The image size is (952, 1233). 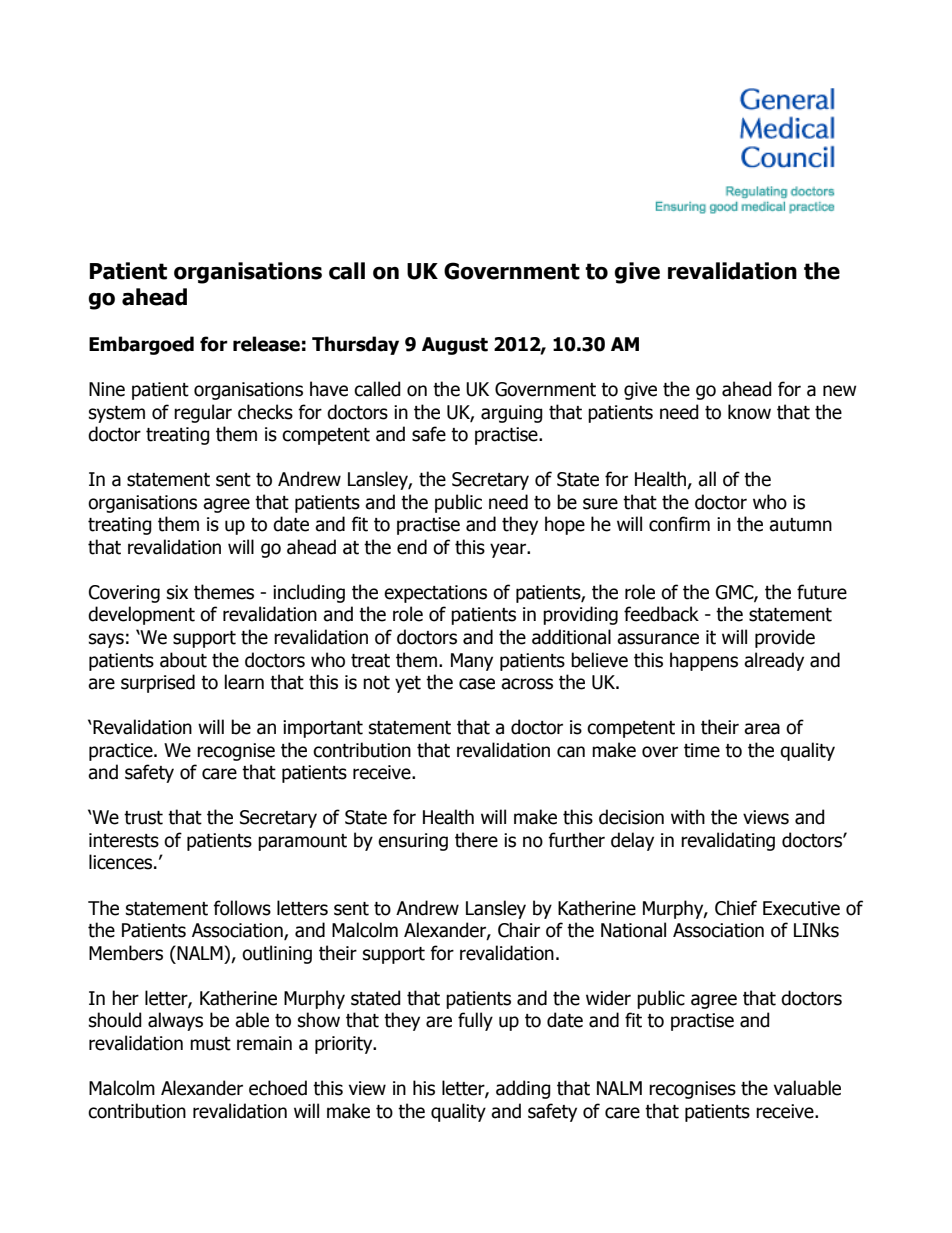 I want to click on know, so click(x=749, y=412).
